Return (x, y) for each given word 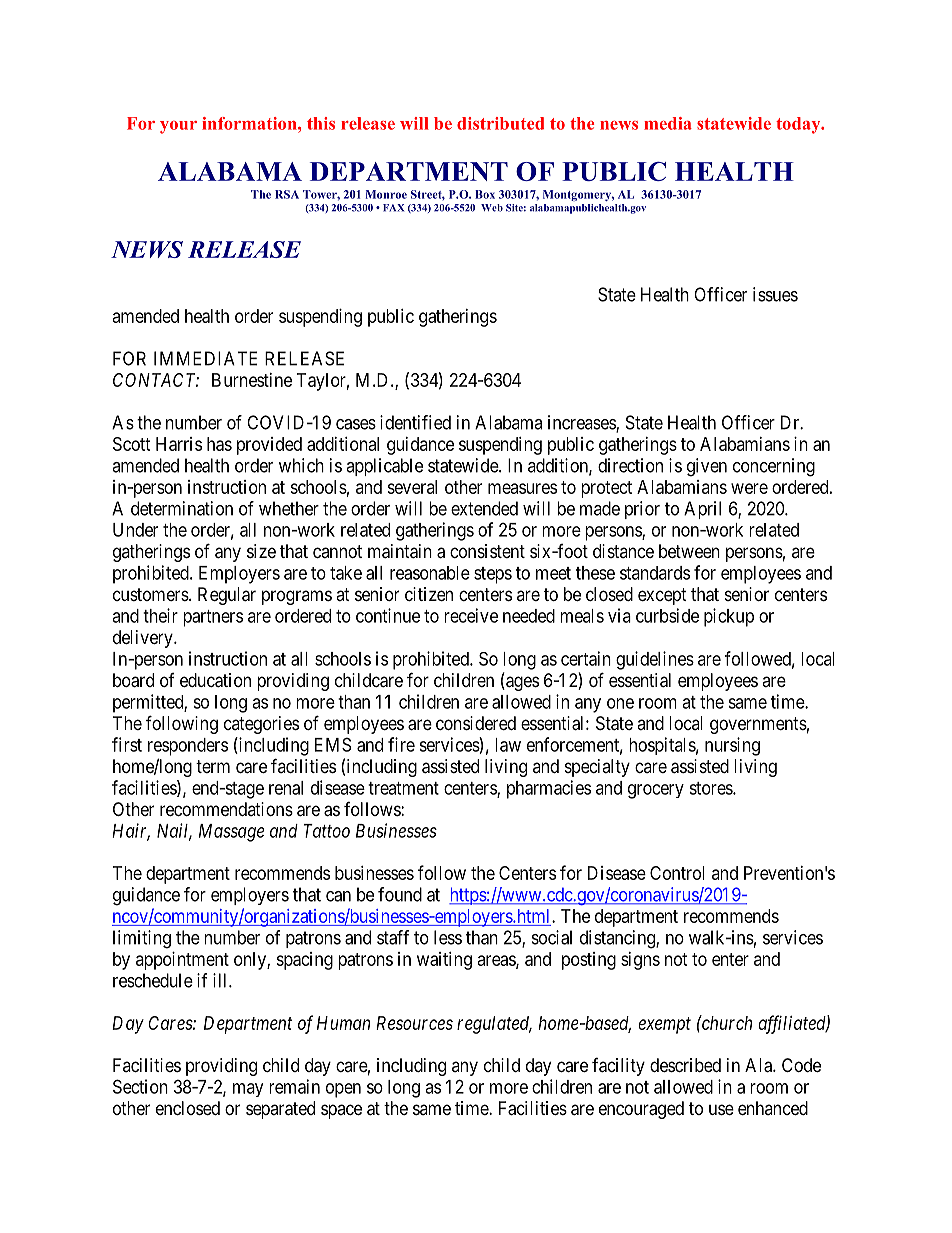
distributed (500, 123)
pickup (729, 617)
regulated (494, 1025)
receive (471, 615)
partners (213, 618)
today (799, 125)
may (248, 1090)
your (178, 127)
